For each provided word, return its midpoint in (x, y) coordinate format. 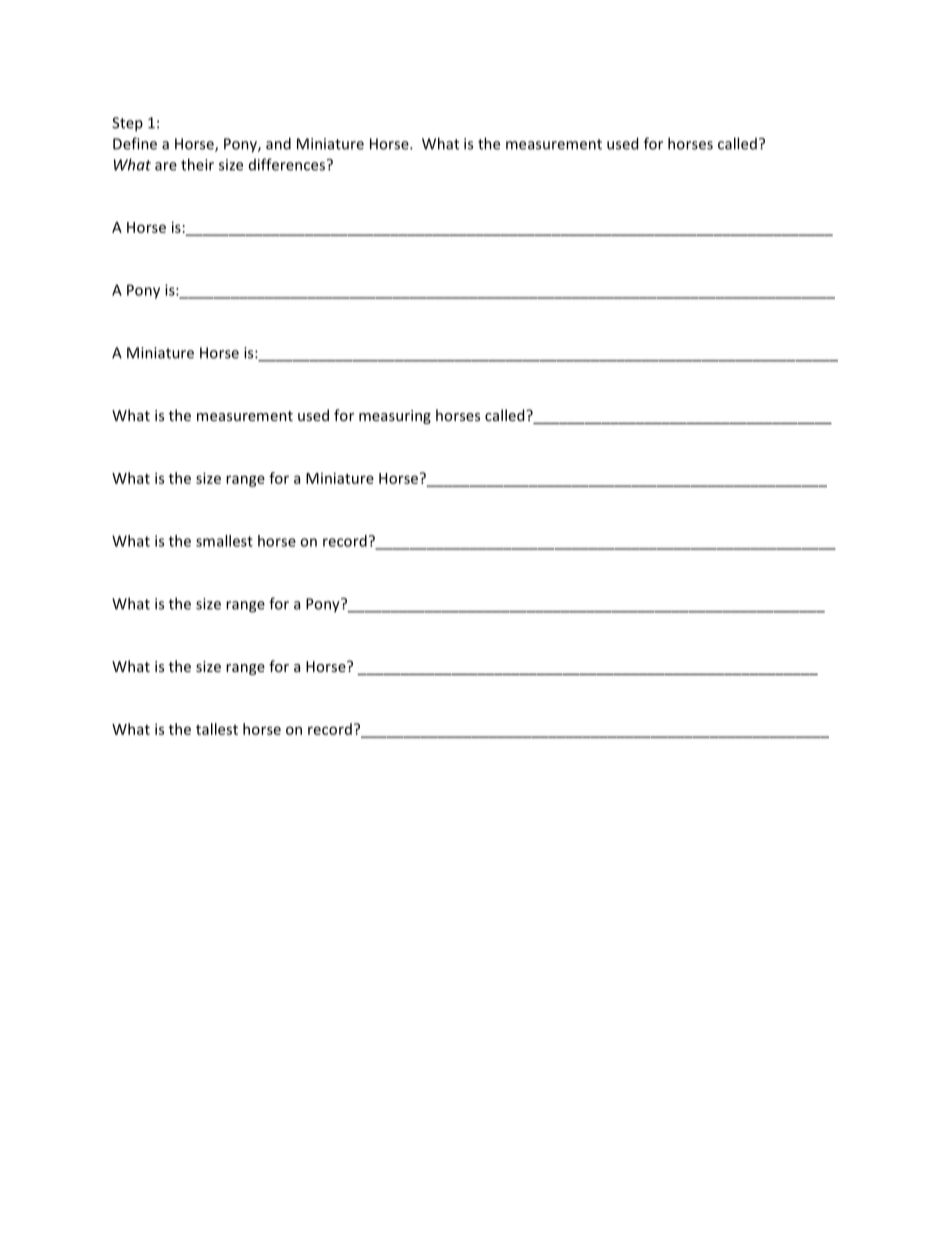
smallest (224, 541)
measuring (395, 417)
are (166, 166)
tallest (217, 729)
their (197, 164)
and (278, 143)
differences (287, 164)
